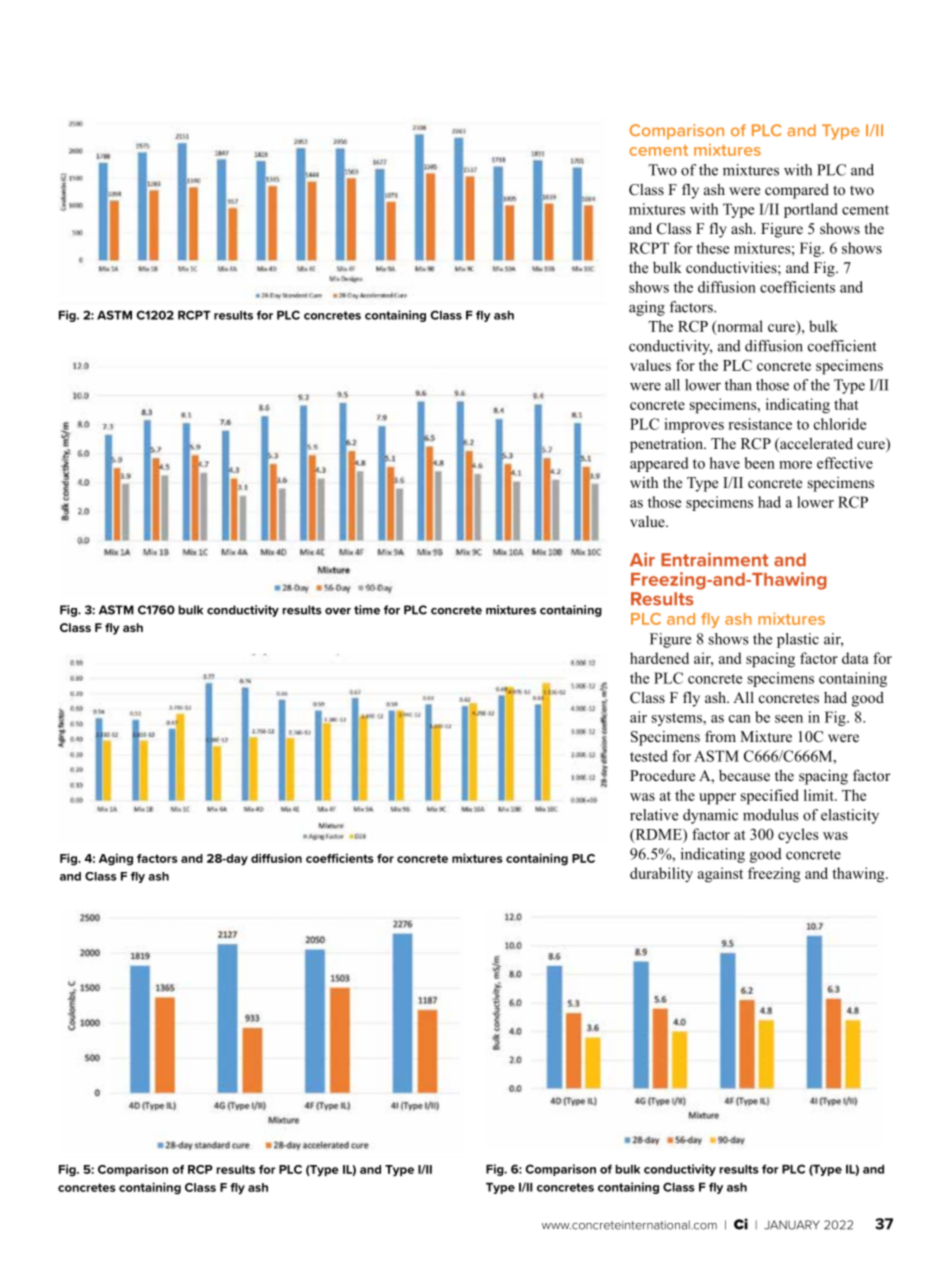 The image size is (952, 1275). Describe the element at coordinates (792, 1225) in the image. I see `JANUARY` at that location.
